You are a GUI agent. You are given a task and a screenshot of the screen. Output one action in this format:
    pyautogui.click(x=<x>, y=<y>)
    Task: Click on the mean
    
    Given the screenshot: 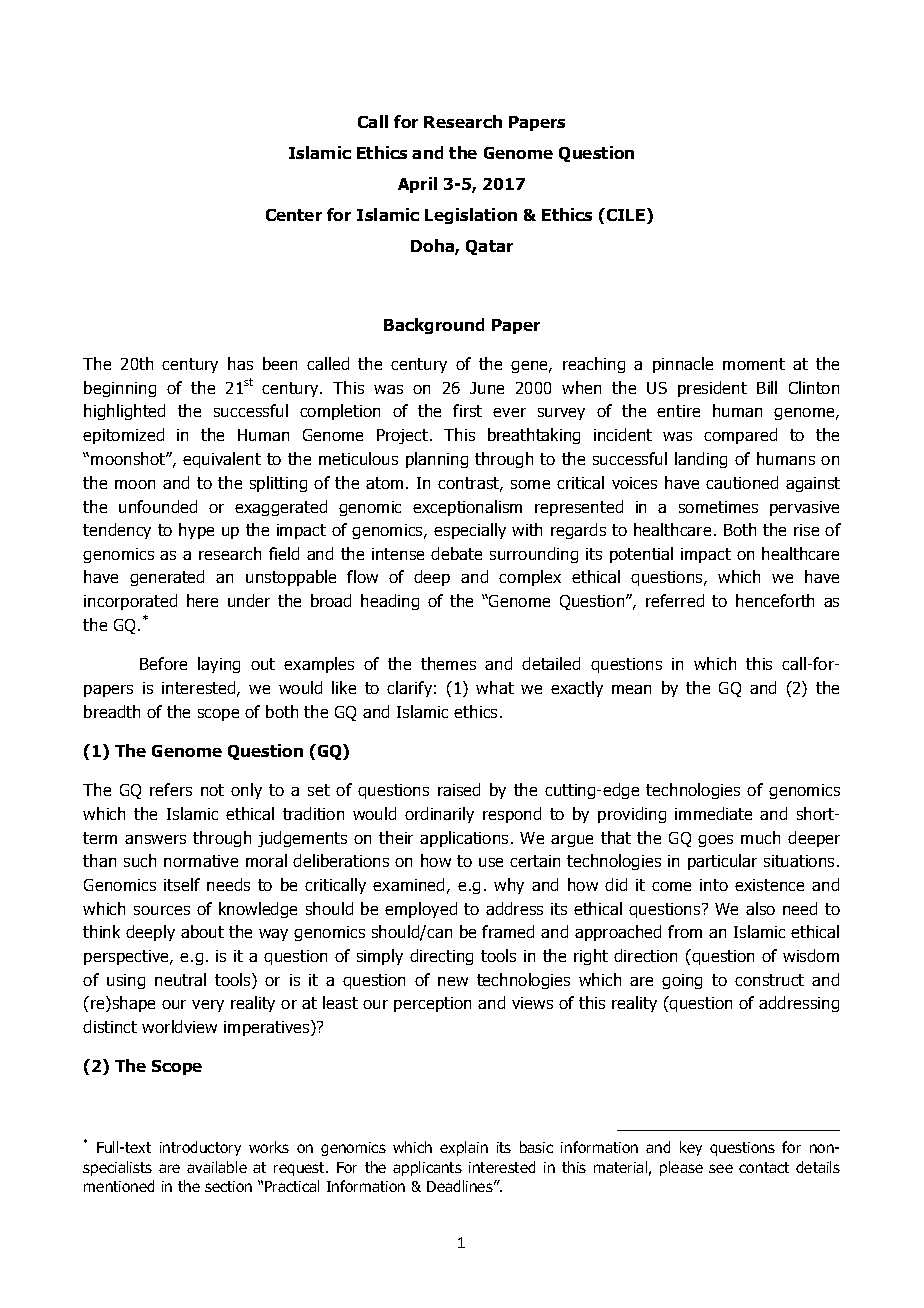 What is the action you would take?
    pyautogui.click(x=631, y=689)
